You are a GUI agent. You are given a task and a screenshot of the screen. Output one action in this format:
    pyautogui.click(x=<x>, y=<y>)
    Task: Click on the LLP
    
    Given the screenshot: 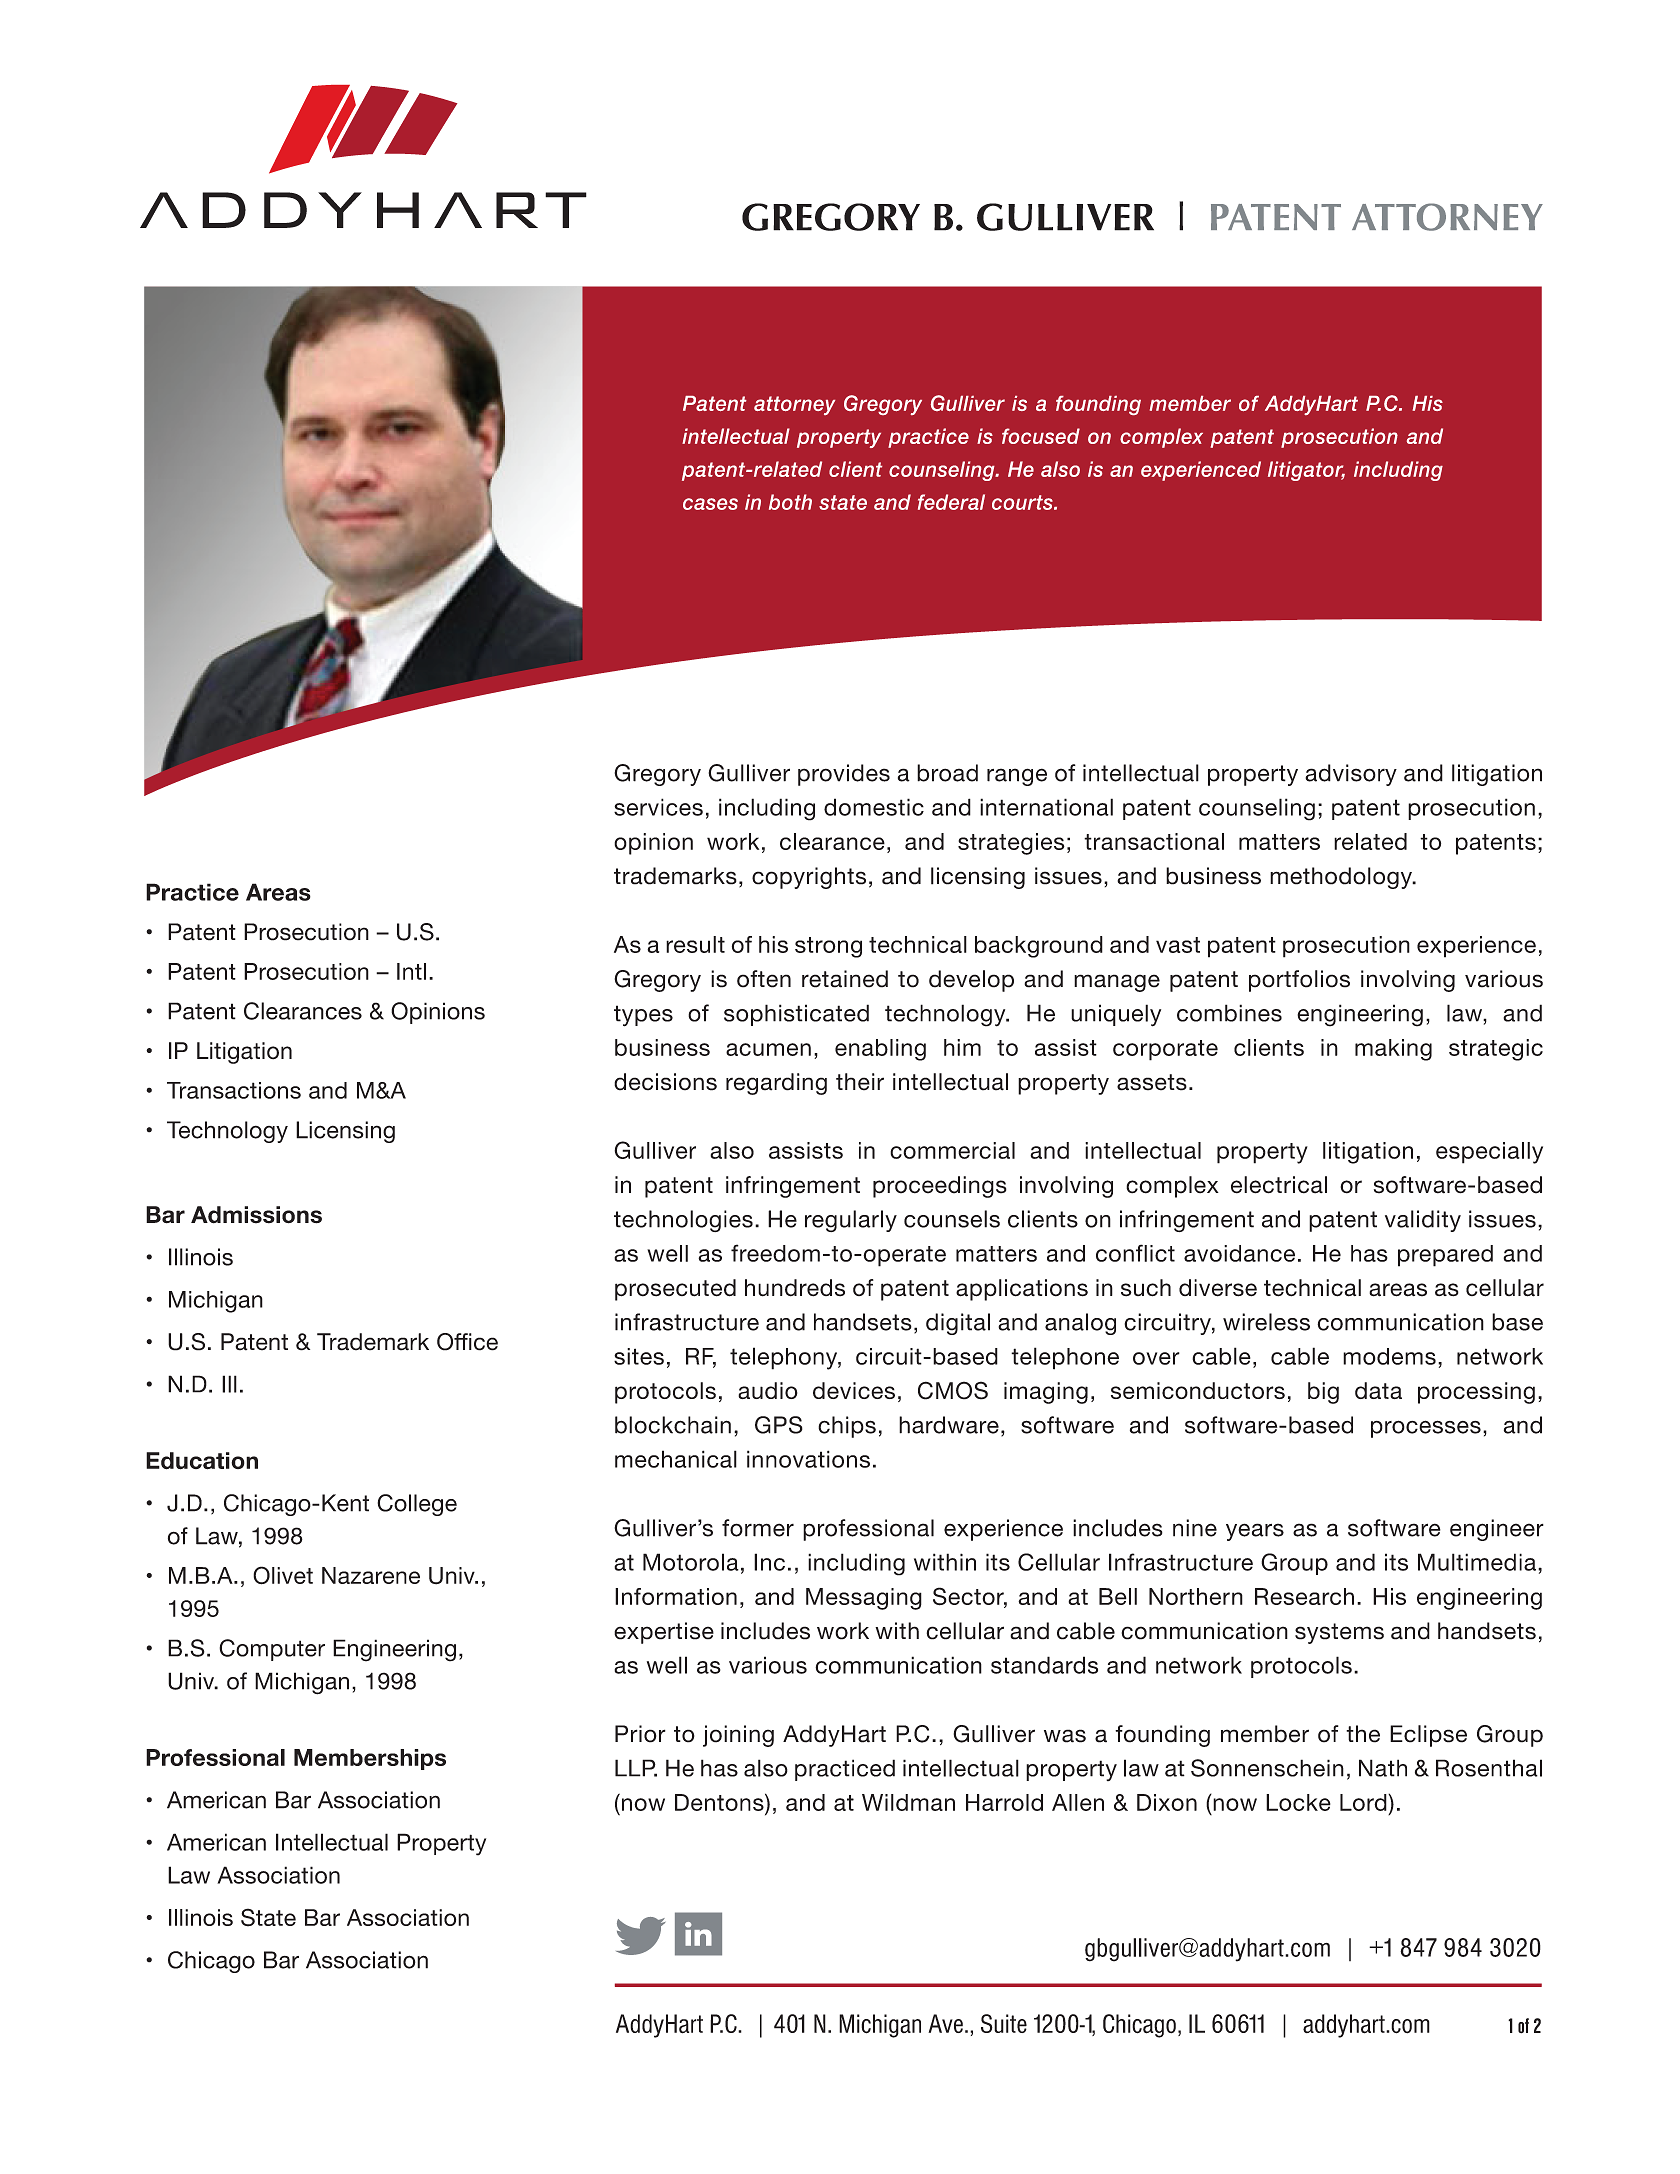 What is the action you would take?
    pyautogui.click(x=636, y=1768)
